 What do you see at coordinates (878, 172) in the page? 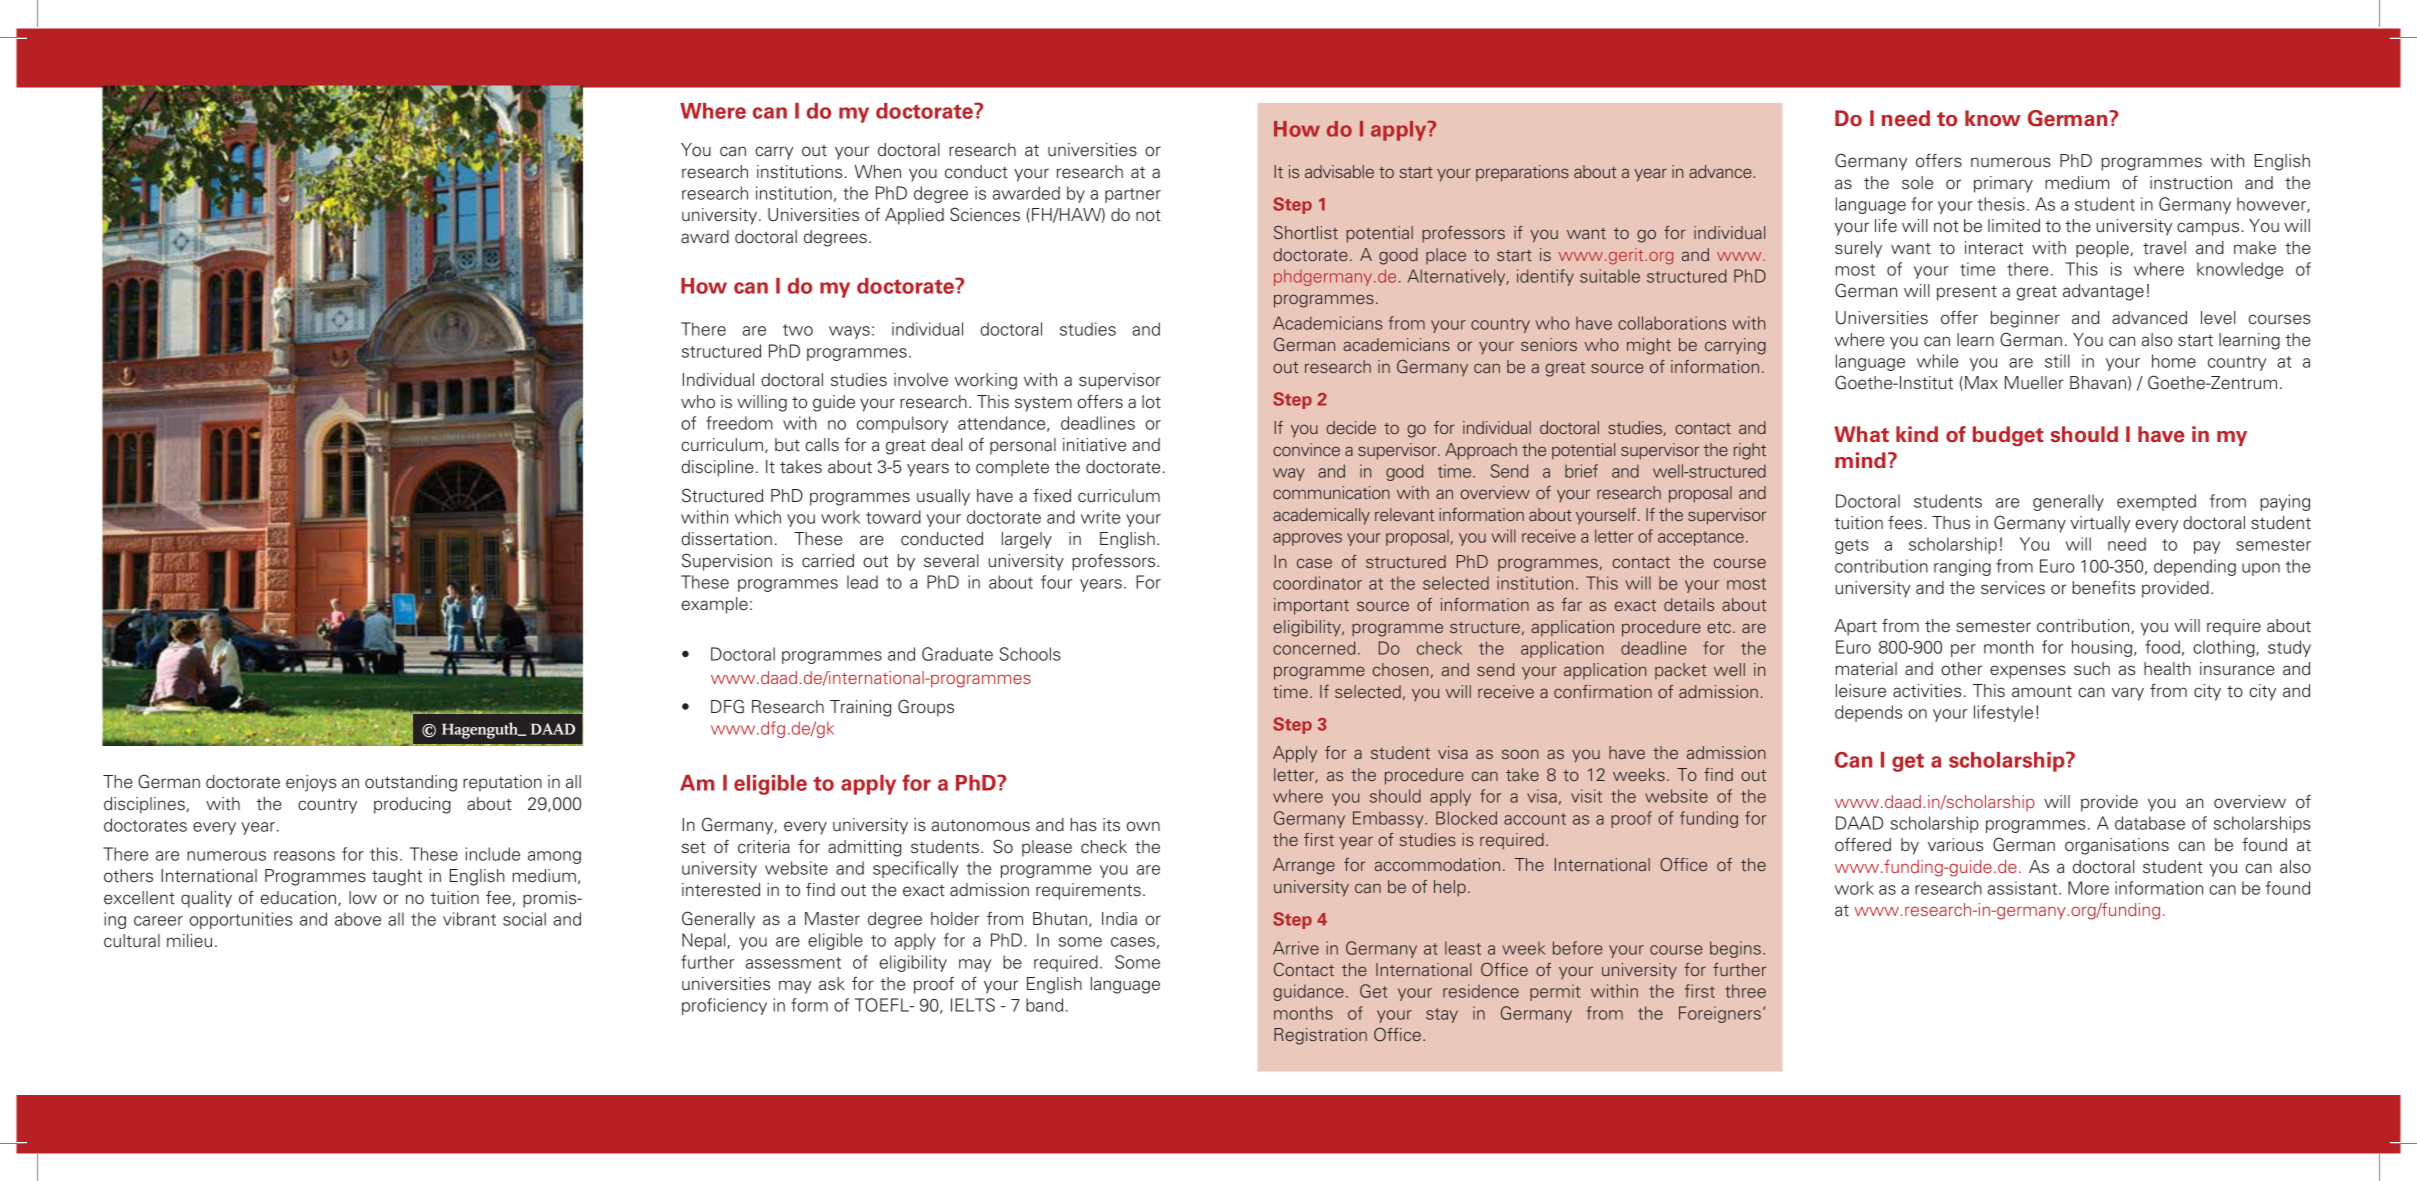
I see `When` at bounding box center [878, 172].
